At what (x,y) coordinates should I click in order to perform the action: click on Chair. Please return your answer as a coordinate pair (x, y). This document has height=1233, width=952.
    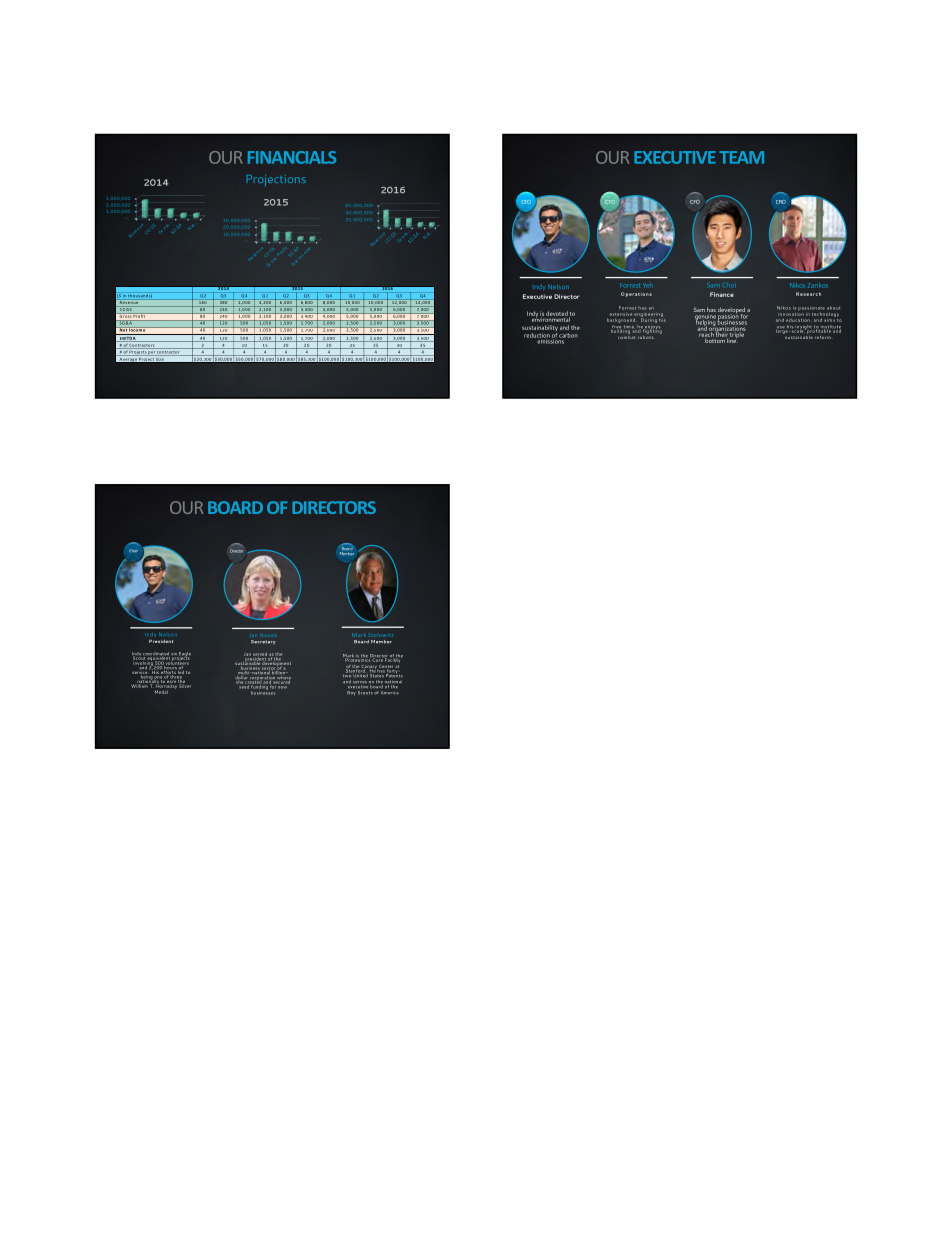
    Looking at the image, I should click on (133, 550).
